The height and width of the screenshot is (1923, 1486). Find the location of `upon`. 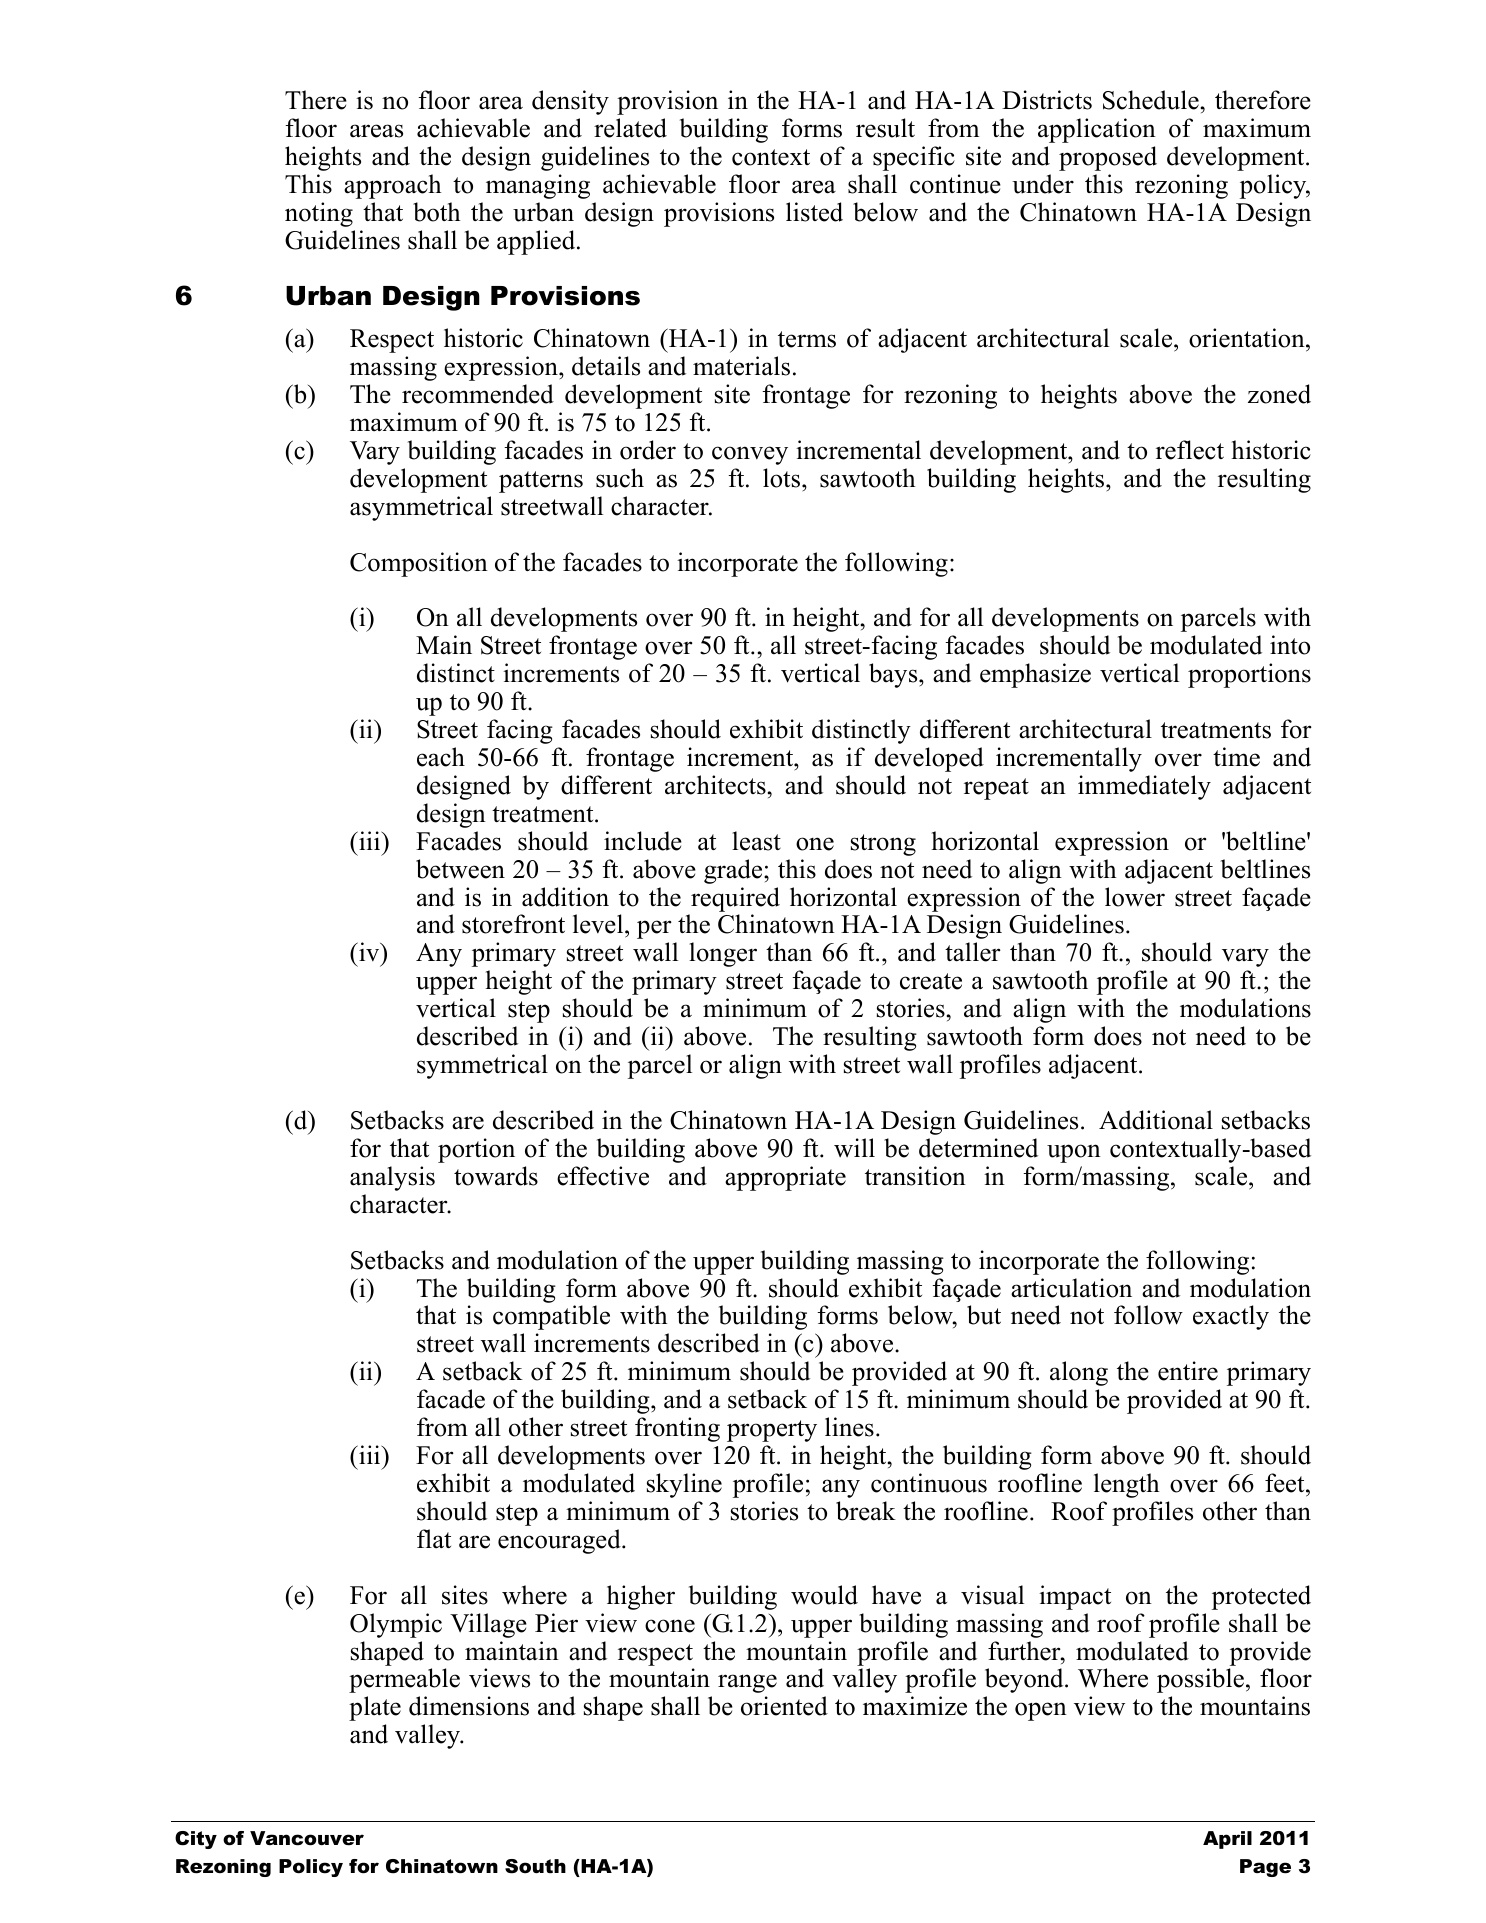

upon is located at coordinates (1074, 1153).
